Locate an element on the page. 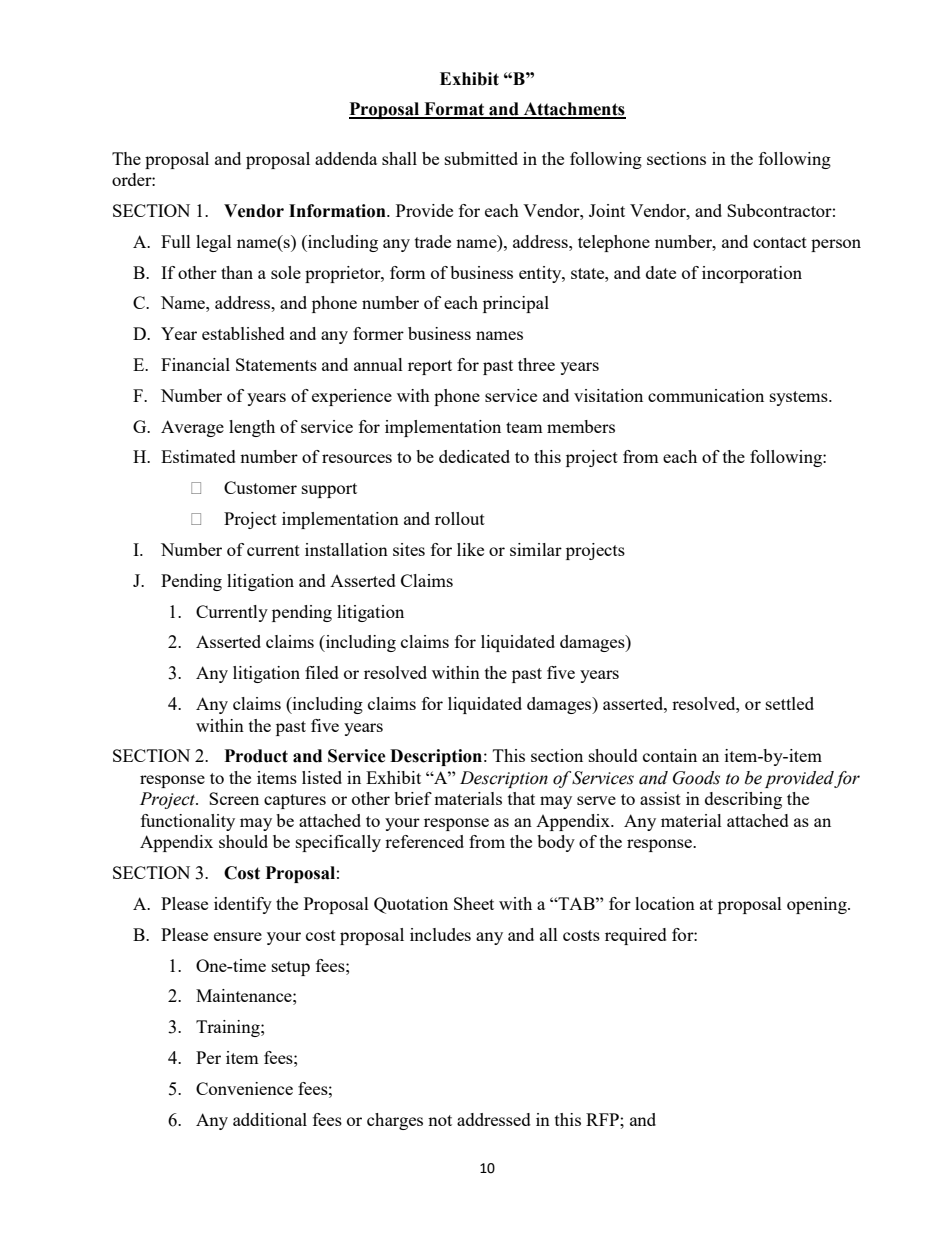  Convenience is located at coordinates (244, 1088).
